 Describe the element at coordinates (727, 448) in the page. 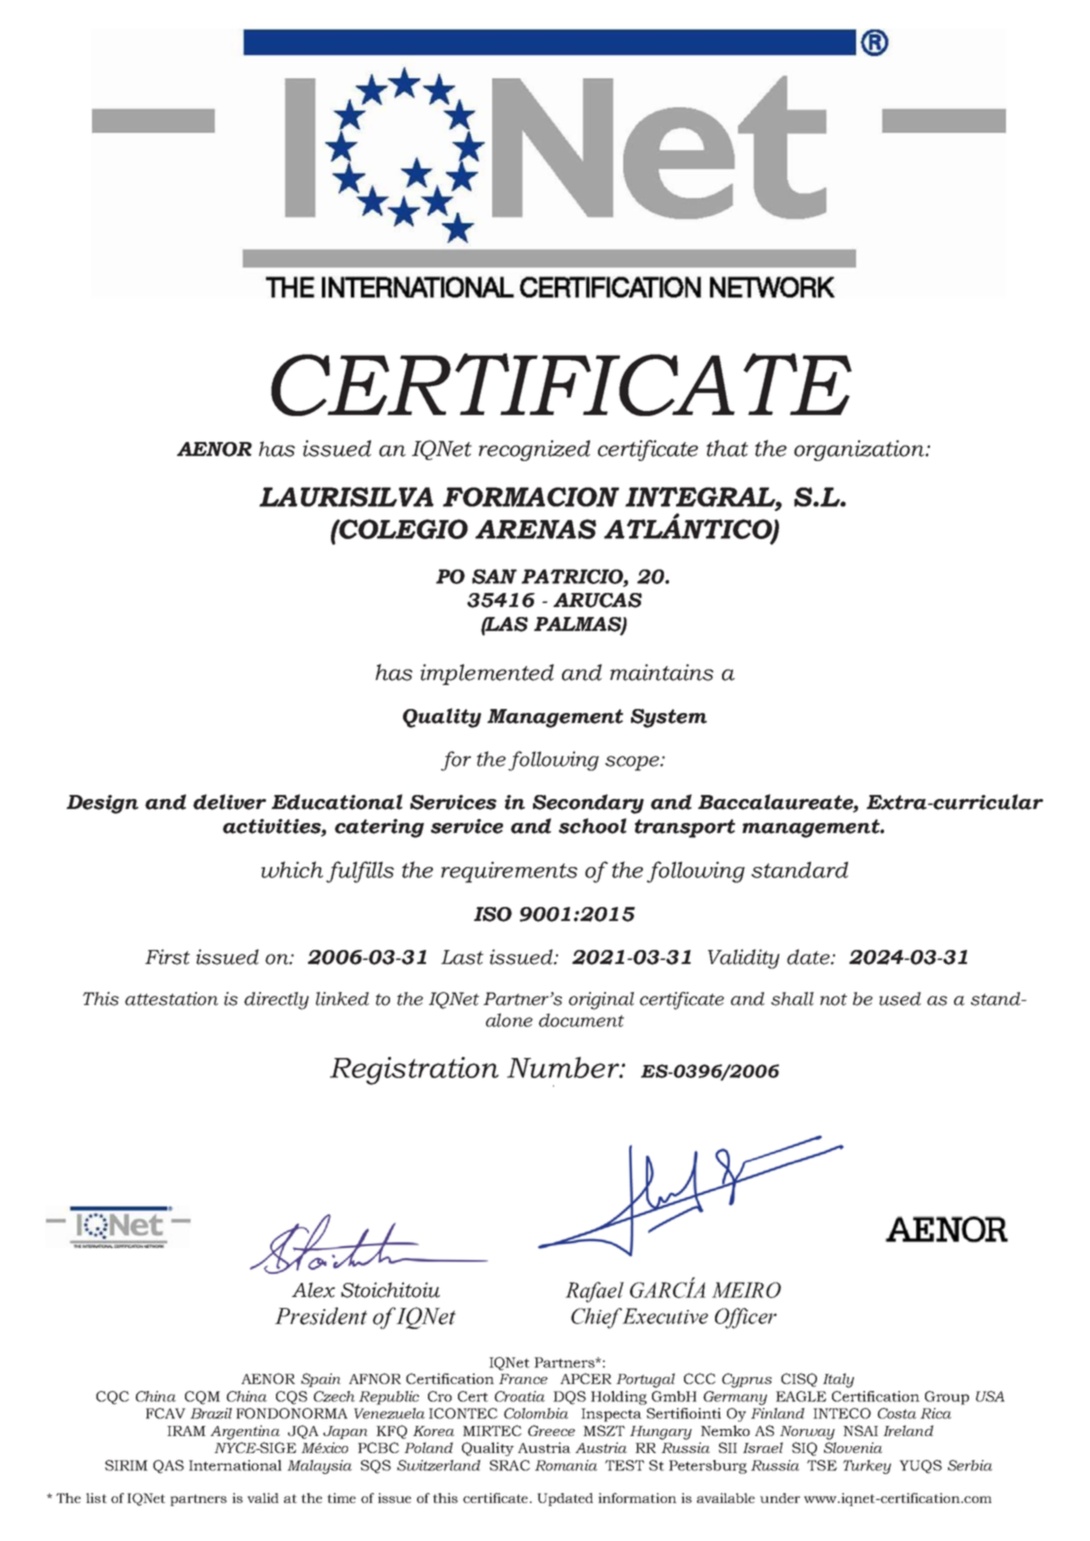

I see `that` at that location.
